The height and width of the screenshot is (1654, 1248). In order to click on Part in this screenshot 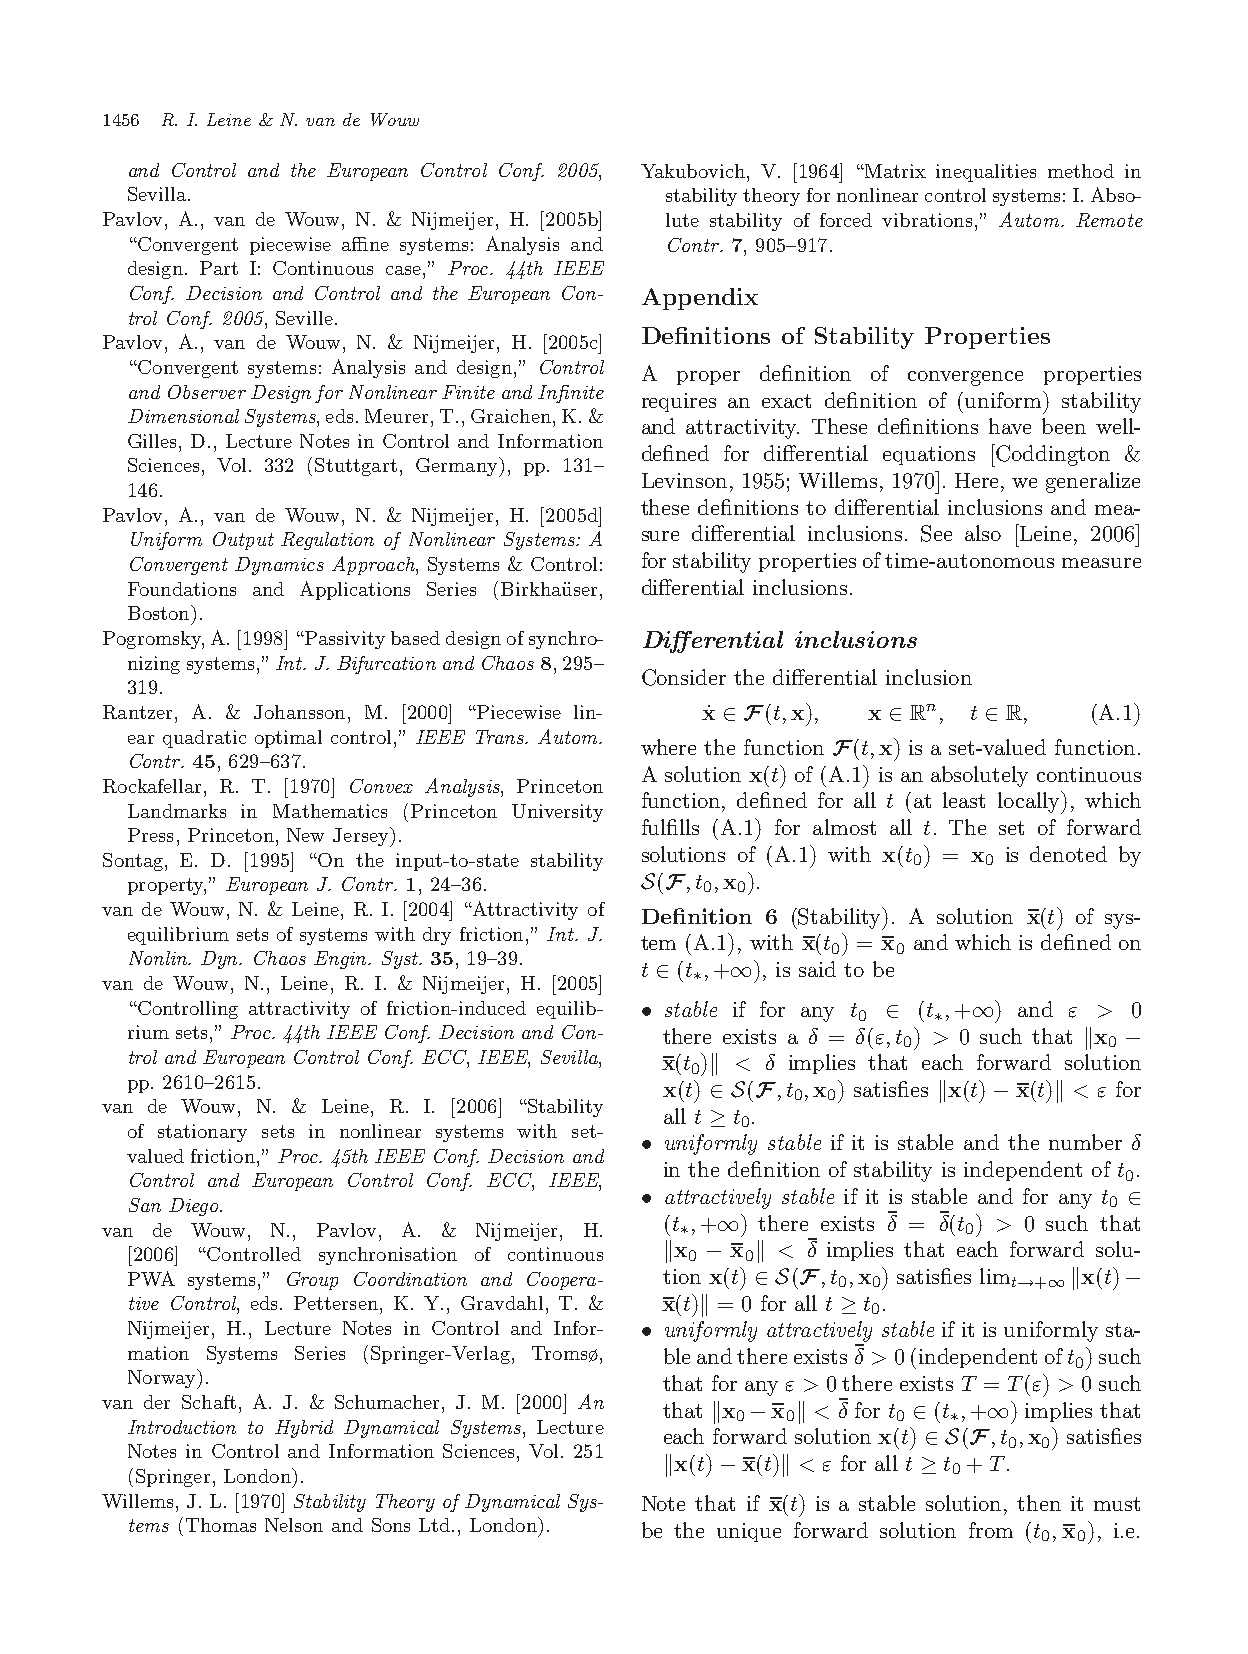, I will do `click(219, 268)`.
